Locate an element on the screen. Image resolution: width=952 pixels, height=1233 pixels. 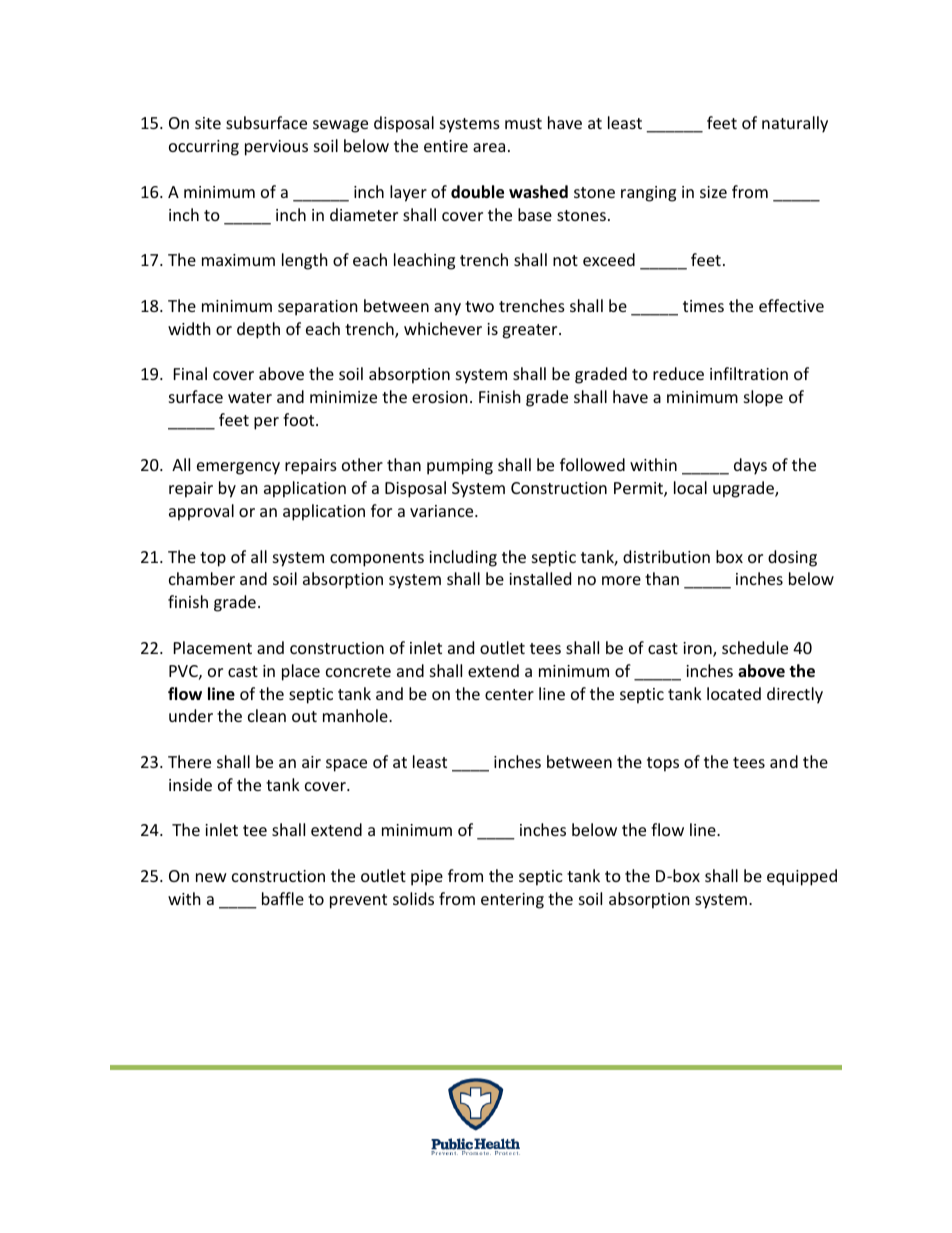
pervious is located at coordinates (276, 148).
